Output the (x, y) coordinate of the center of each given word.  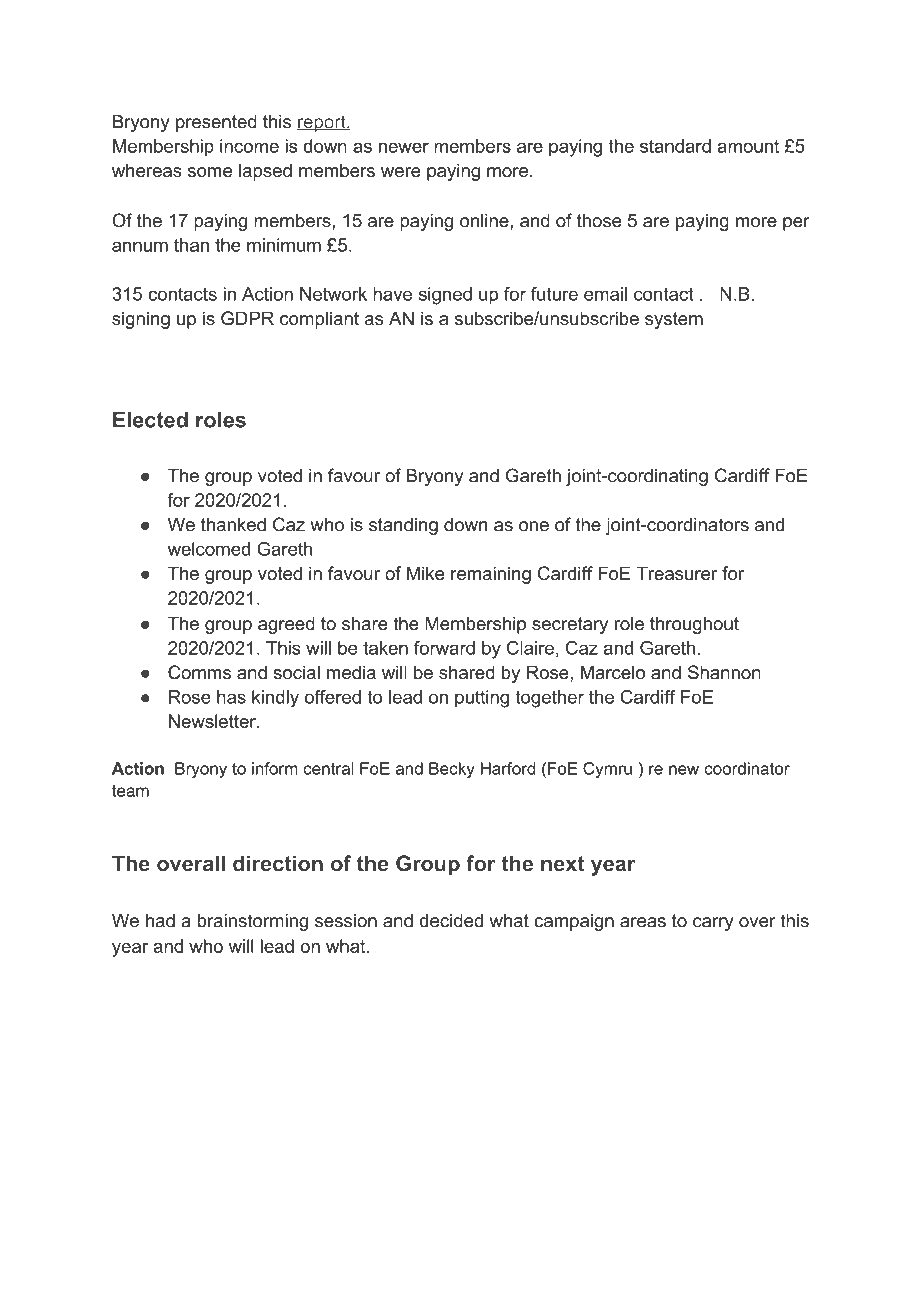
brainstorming (253, 922)
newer (404, 147)
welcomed (209, 549)
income (249, 146)
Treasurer (677, 573)
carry (713, 924)
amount (748, 146)
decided (451, 920)
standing (403, 526)
